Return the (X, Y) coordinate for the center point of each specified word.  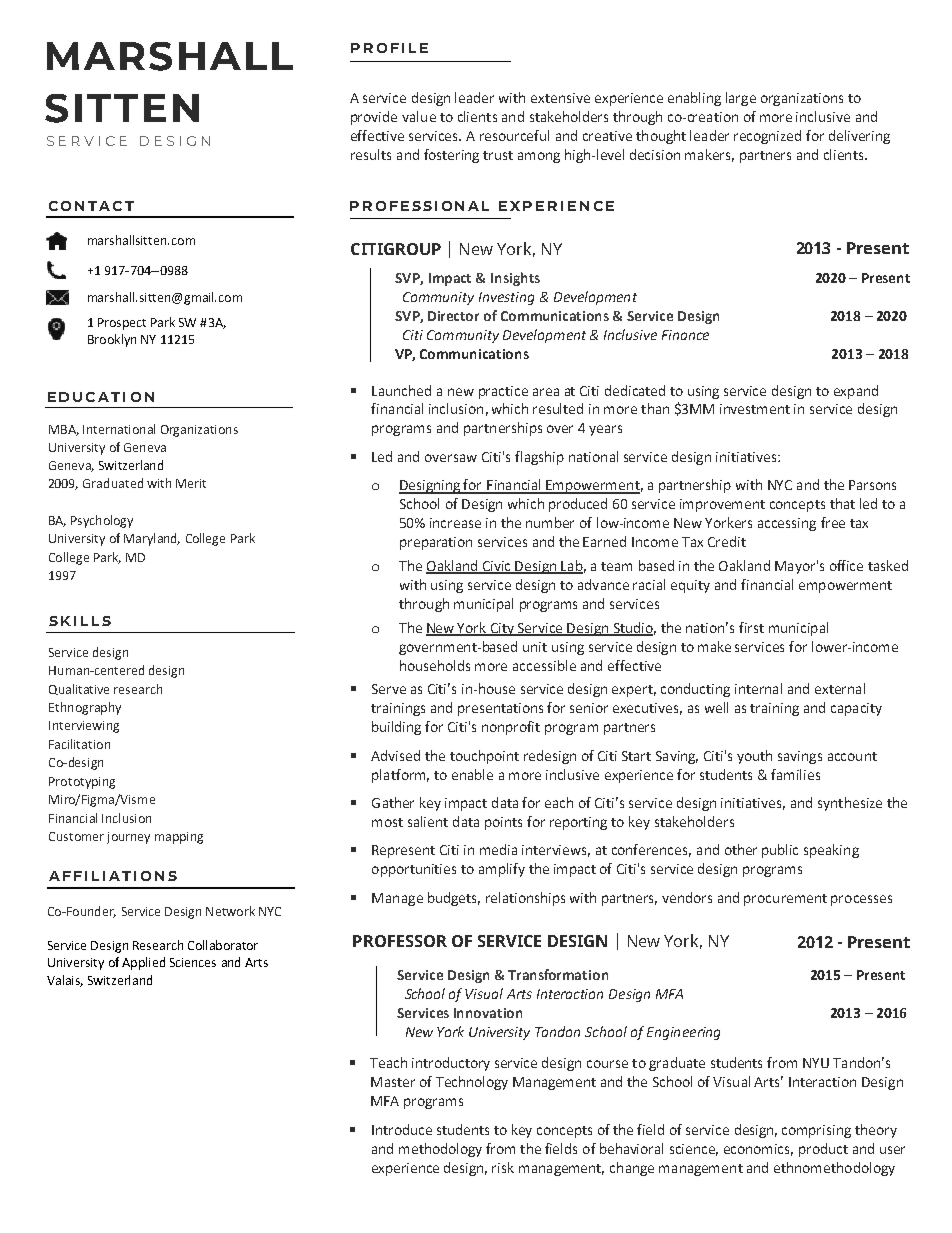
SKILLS (80, 621)
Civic (497, 567)
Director (453, 316)
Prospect (122, 324)
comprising (816, 1131)
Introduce (402, 1129)
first (751, 627)
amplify (502, 870)
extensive (560, 98)
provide (374, 118)
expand (856, 392)
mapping (179, 838)
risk (503, 1167)
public (780, 851)
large (741, 99)
